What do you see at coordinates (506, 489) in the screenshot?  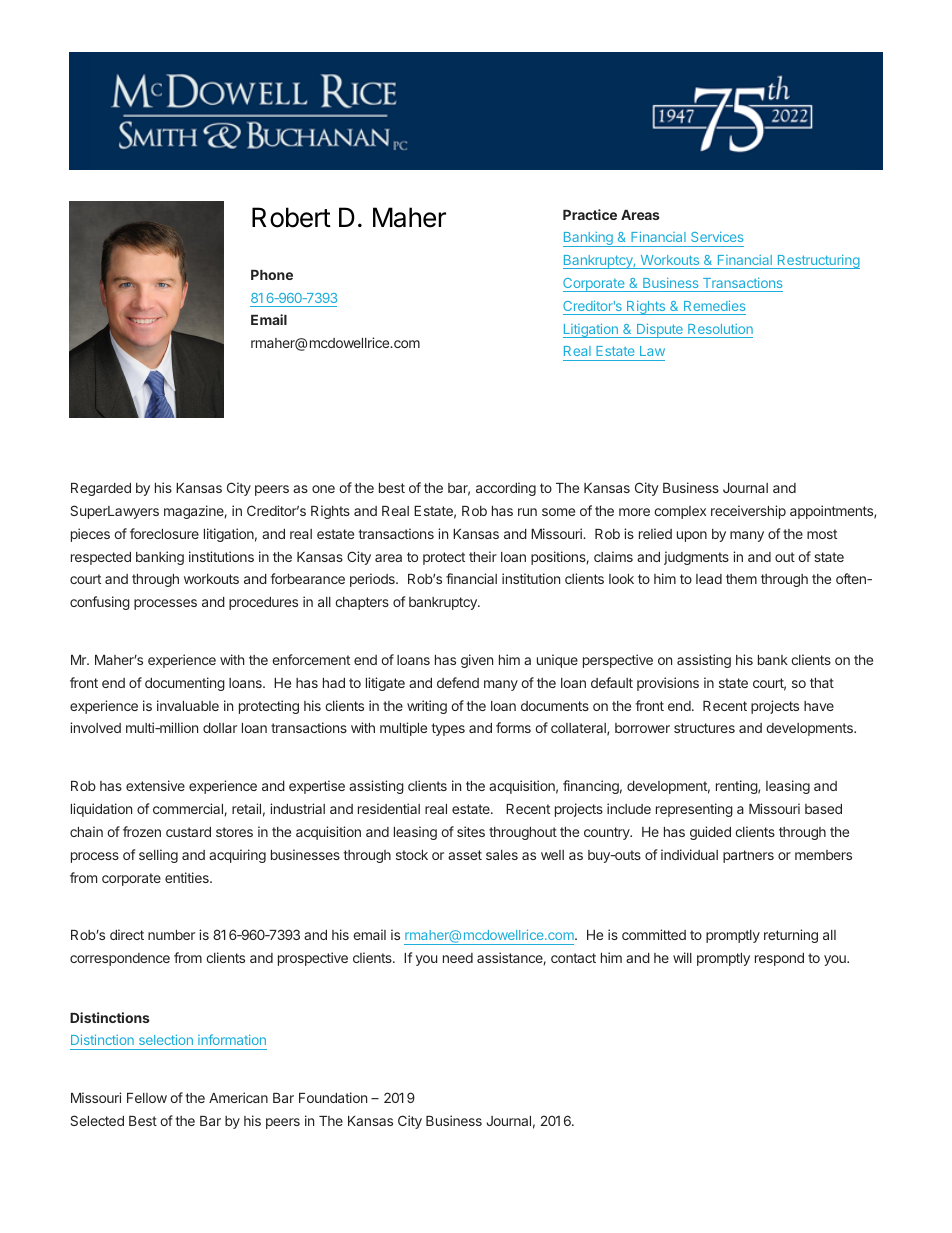 I see `according` at bounding box center [506, 489].
